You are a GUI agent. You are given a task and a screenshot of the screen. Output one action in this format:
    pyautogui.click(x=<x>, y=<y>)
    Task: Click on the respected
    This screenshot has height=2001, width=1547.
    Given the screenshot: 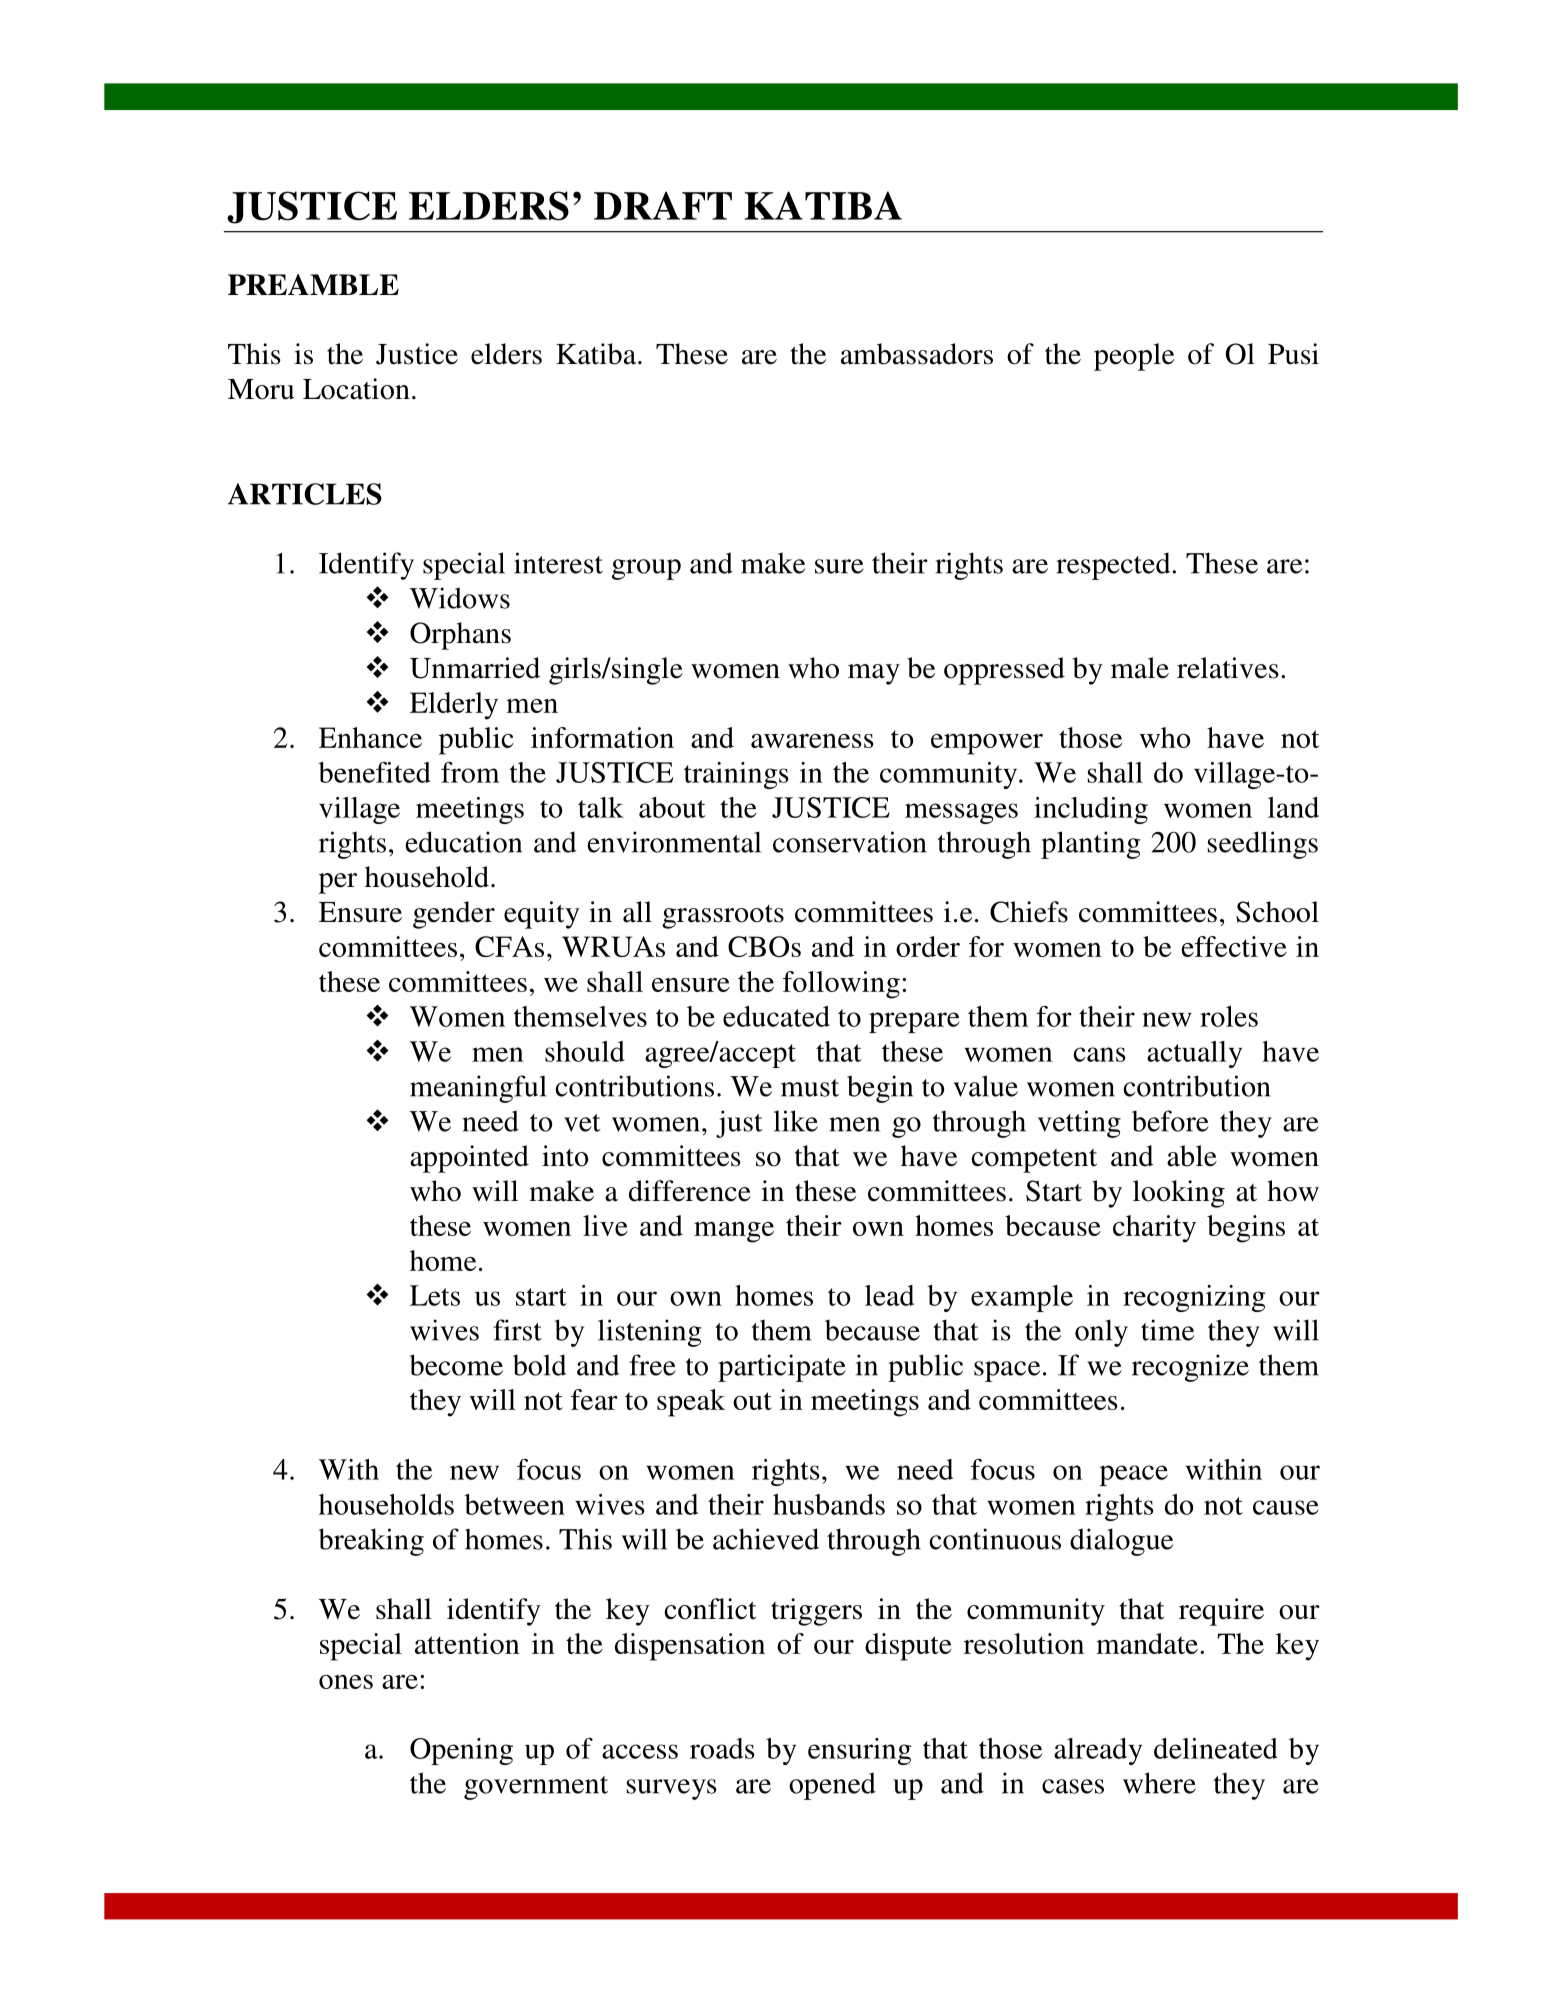 What is the action you would take?
    pyautogui.click(x=1114, y=566)
